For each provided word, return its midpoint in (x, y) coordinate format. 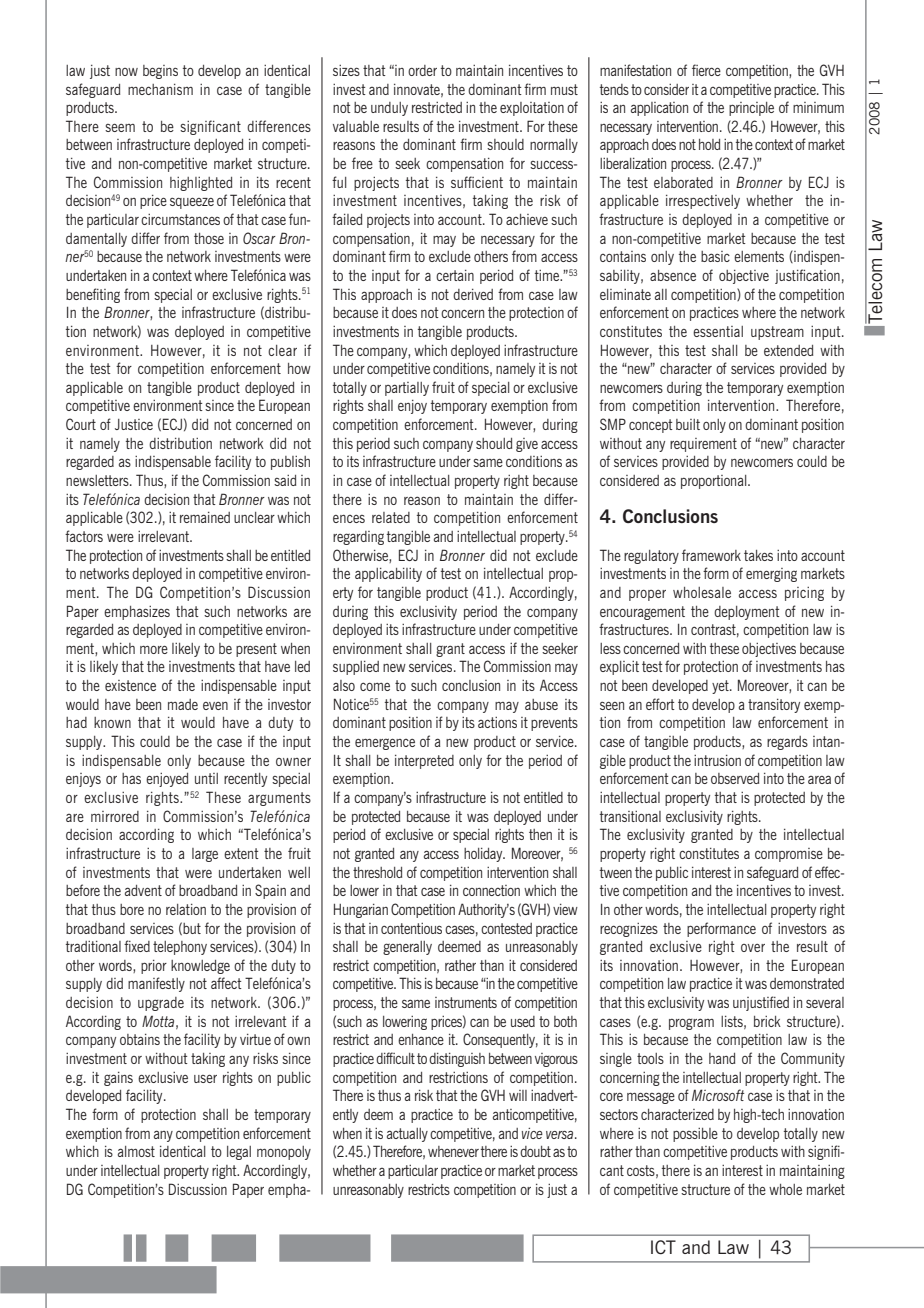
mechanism (160, 89)
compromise (789, 855)
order (422, 70)
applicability (388, 575)
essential (718, 331)
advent (143, 890)
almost (136, 1151)
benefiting (93, 295)
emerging (771, 575)
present (256, 650)
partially (407, 389)
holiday (484, 855)
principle (751, 109)
